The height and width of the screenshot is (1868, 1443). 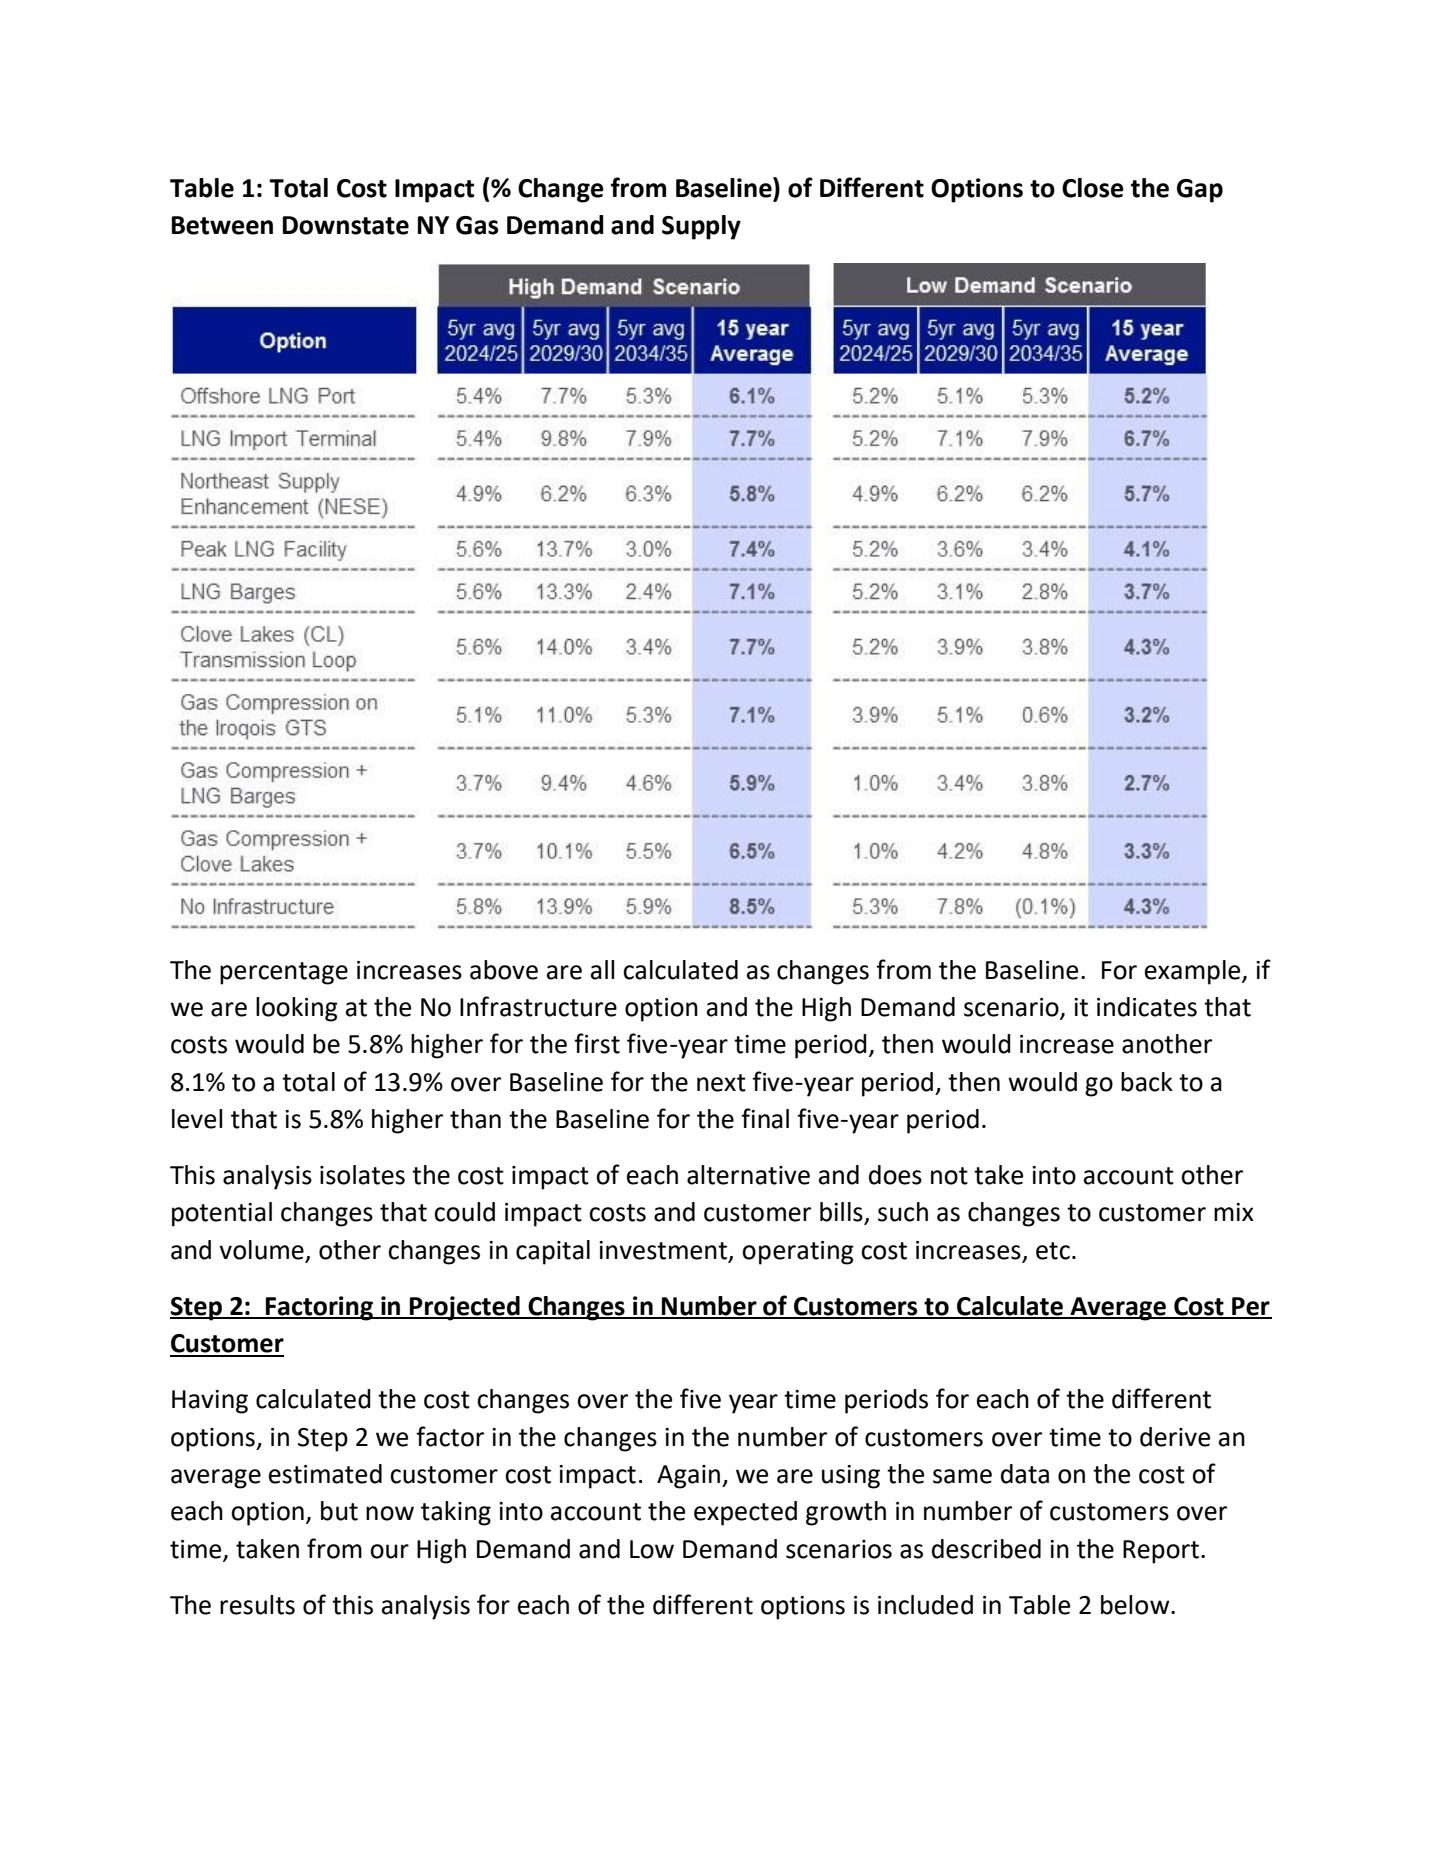 I want to click on percentage, so click(x=284, y=973).
